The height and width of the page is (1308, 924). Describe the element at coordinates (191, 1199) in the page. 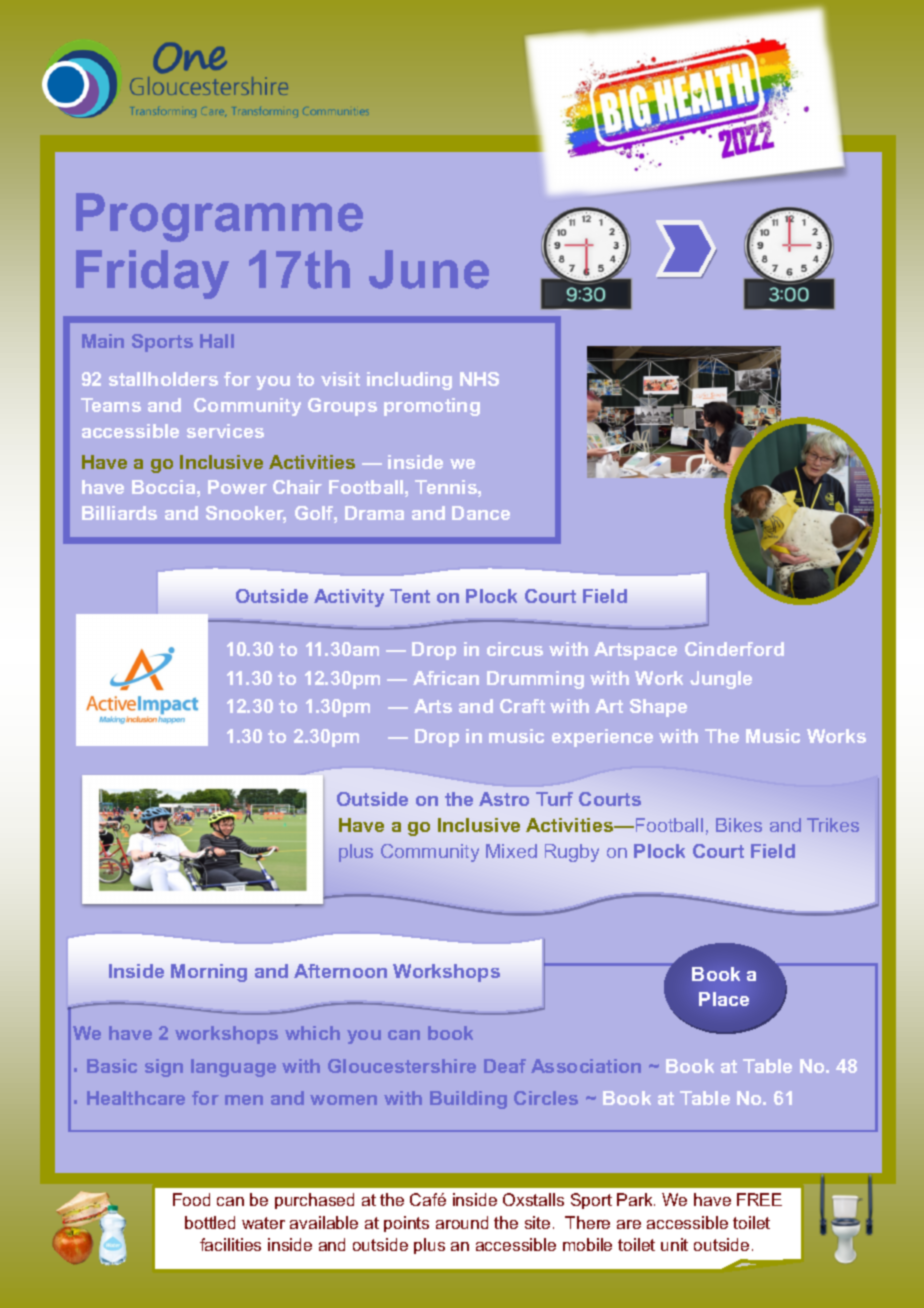

I see `Food` at that location.
